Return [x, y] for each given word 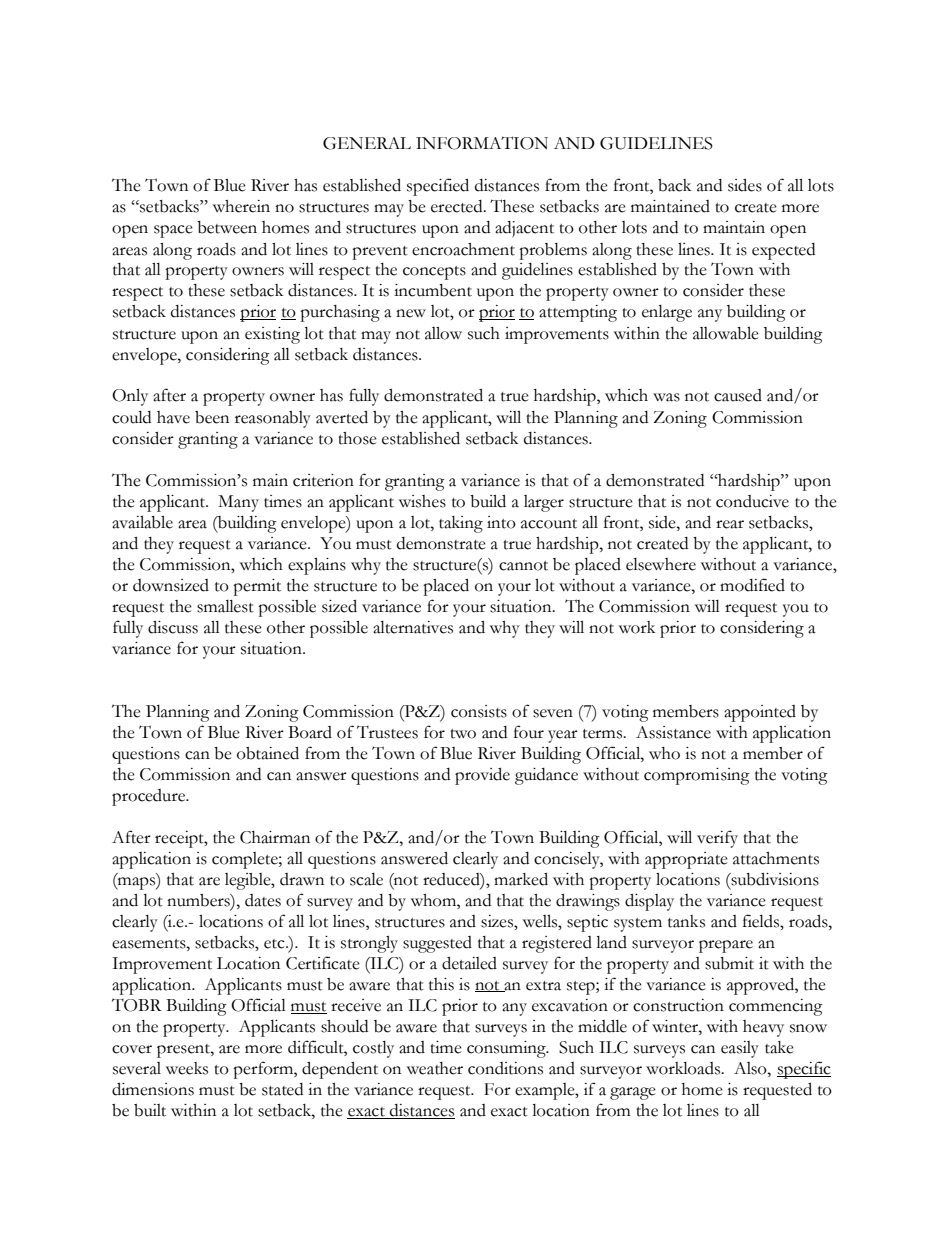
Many [238, 503]
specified [438, 187]
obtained [268, 753]
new [411, 313]
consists [479, 711]
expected [783, 251]
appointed [760, 713]
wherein [241, 206]
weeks [187, 1068]
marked [521, 879]
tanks [686, 921]
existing [272, 335]
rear [730, 524]
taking [461, 524]
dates [263, 900]
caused [738, 395]
